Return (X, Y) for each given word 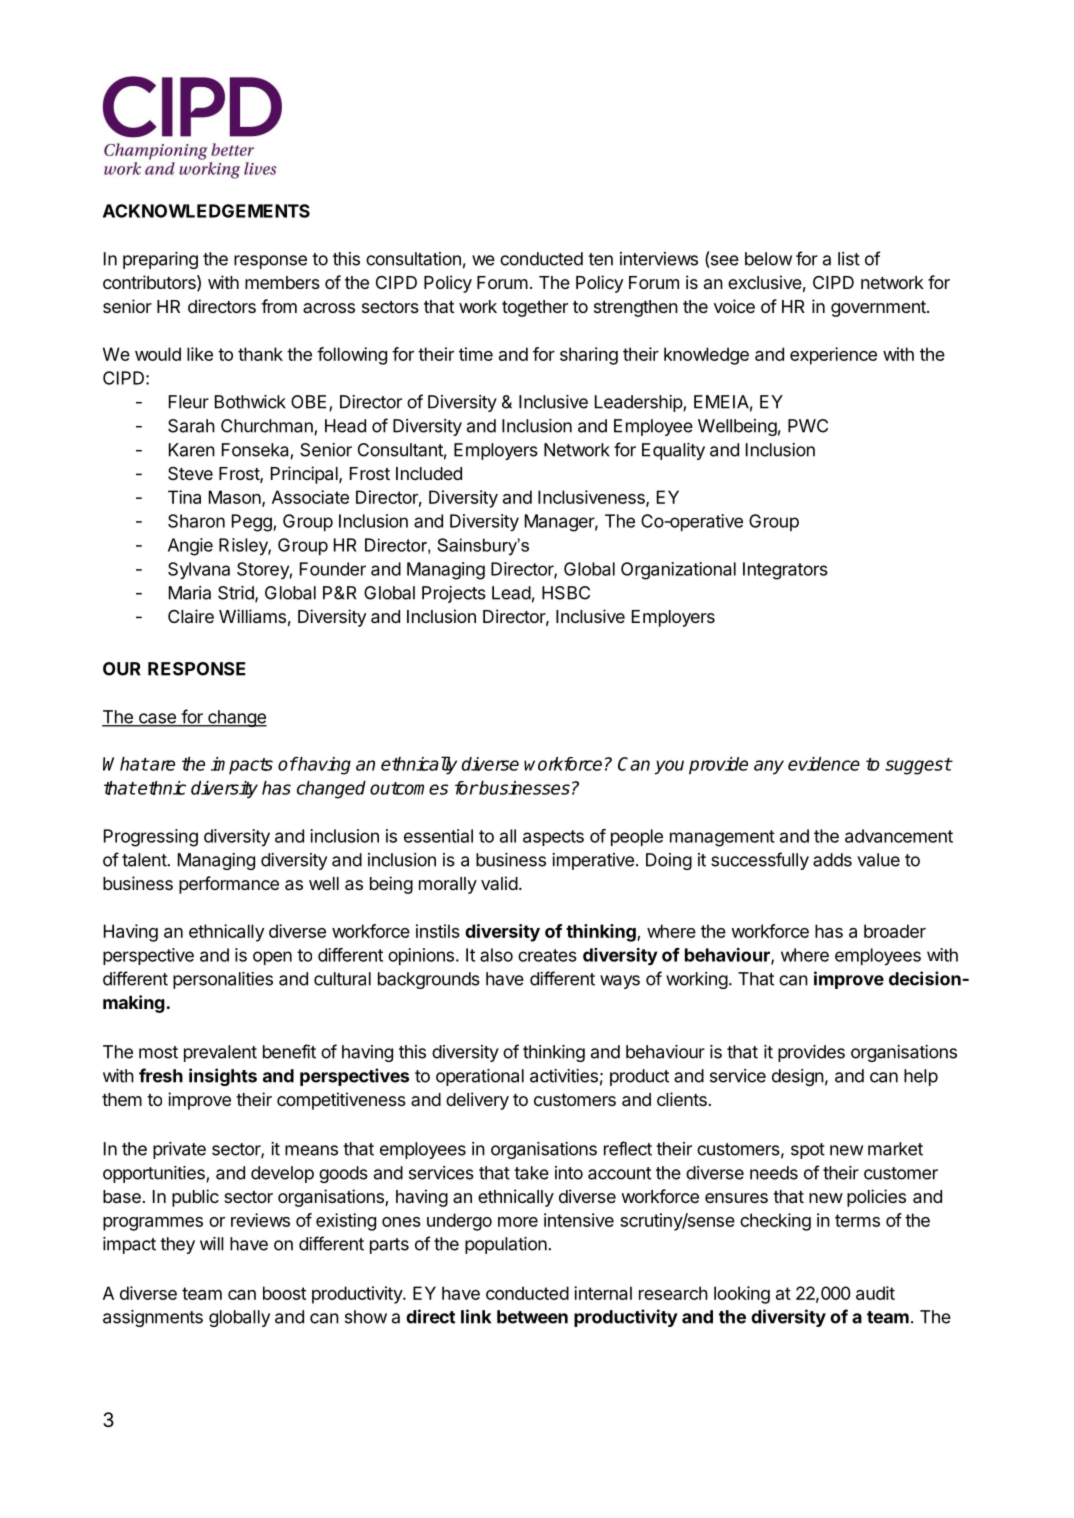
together (535, 308)
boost (284, 1293)
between (532, 1317)
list (849, 259)
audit (875, 1293)
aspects (553, 838)
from (279, 306)
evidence (824, 764)
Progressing (151, 838)
